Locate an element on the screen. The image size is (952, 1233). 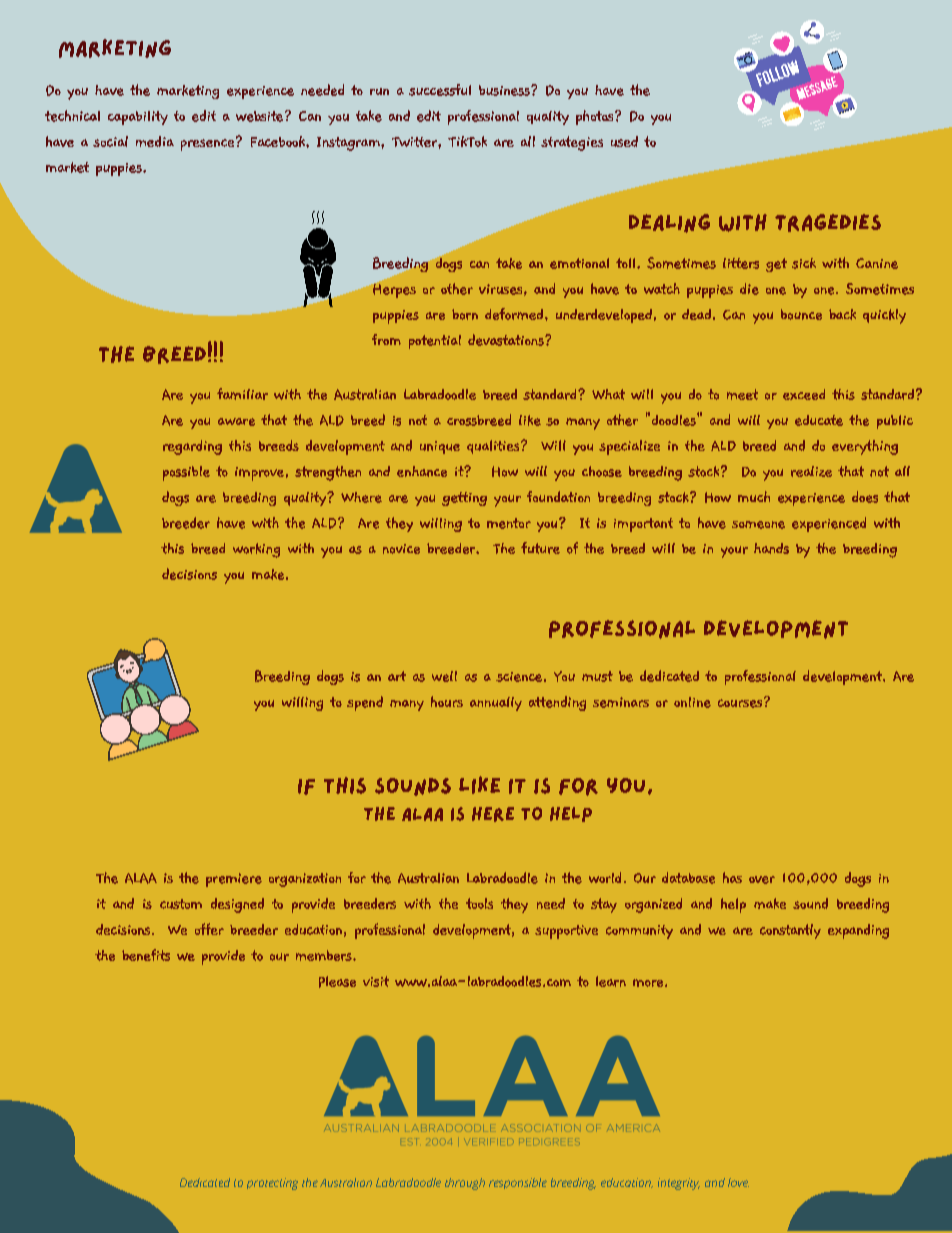
tragedies is located at coordinates (828, 223).
